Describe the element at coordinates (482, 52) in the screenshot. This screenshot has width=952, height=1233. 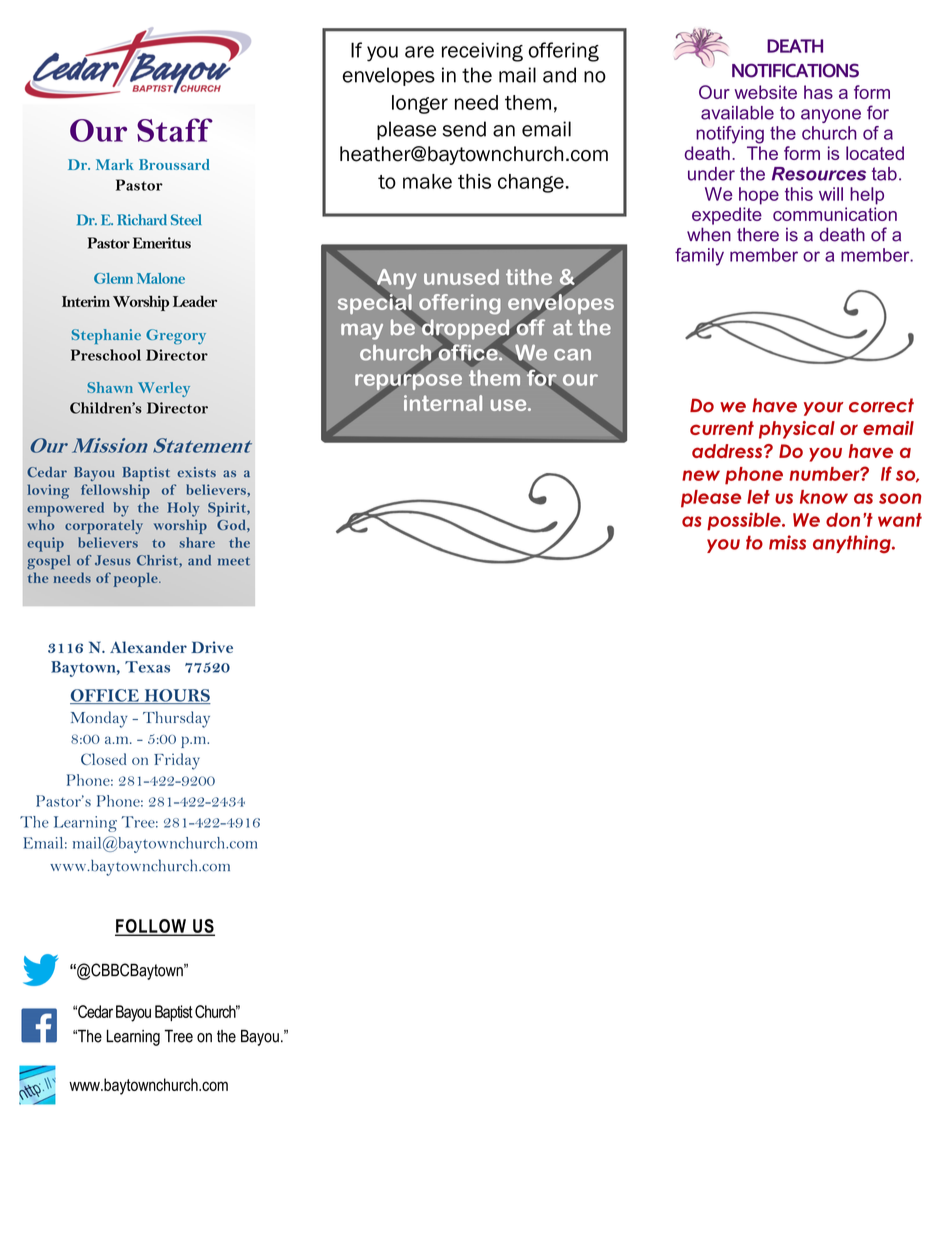
I see `receiving` at that location.
